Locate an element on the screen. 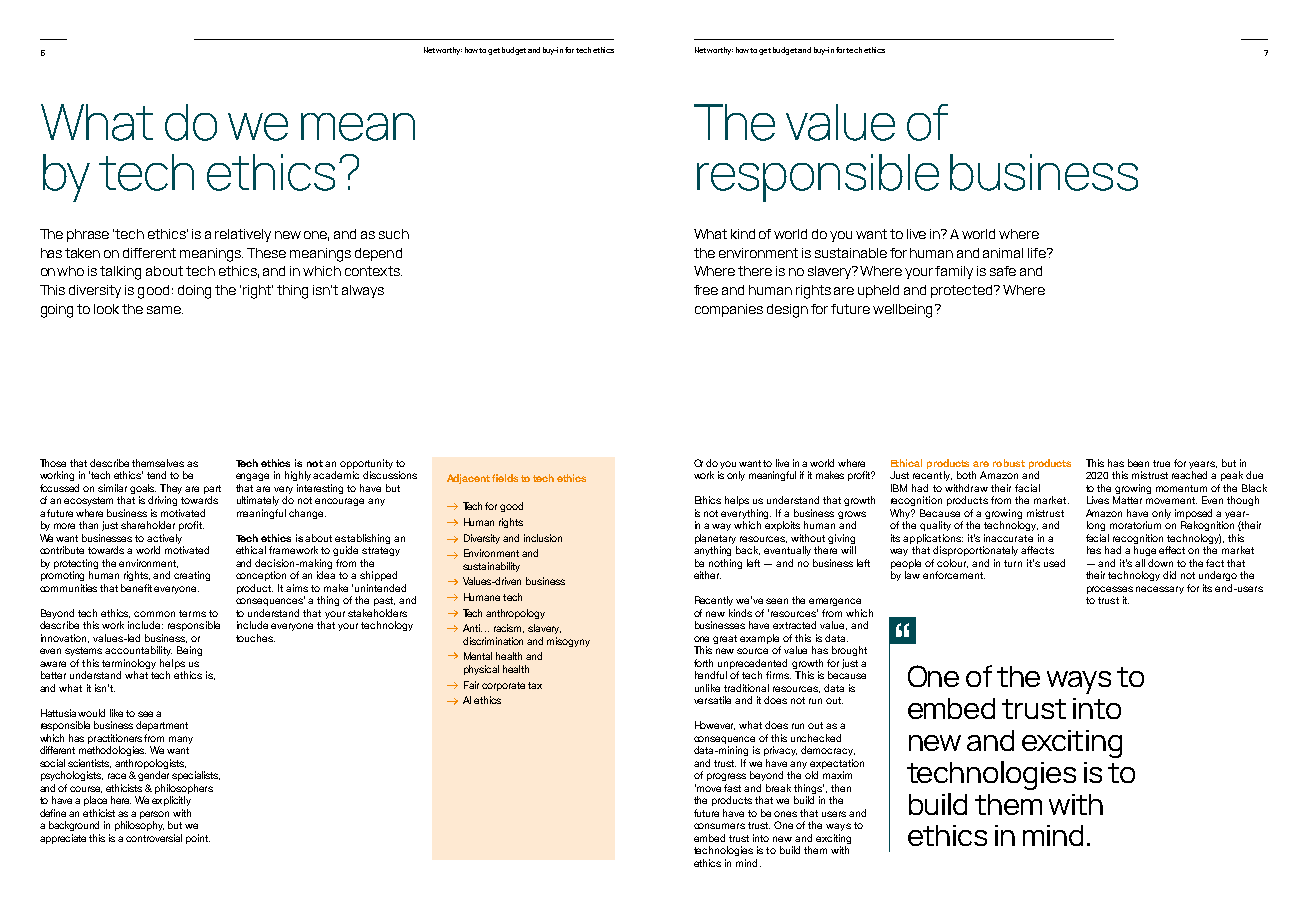  Just is located at coordinates (899, 475).
